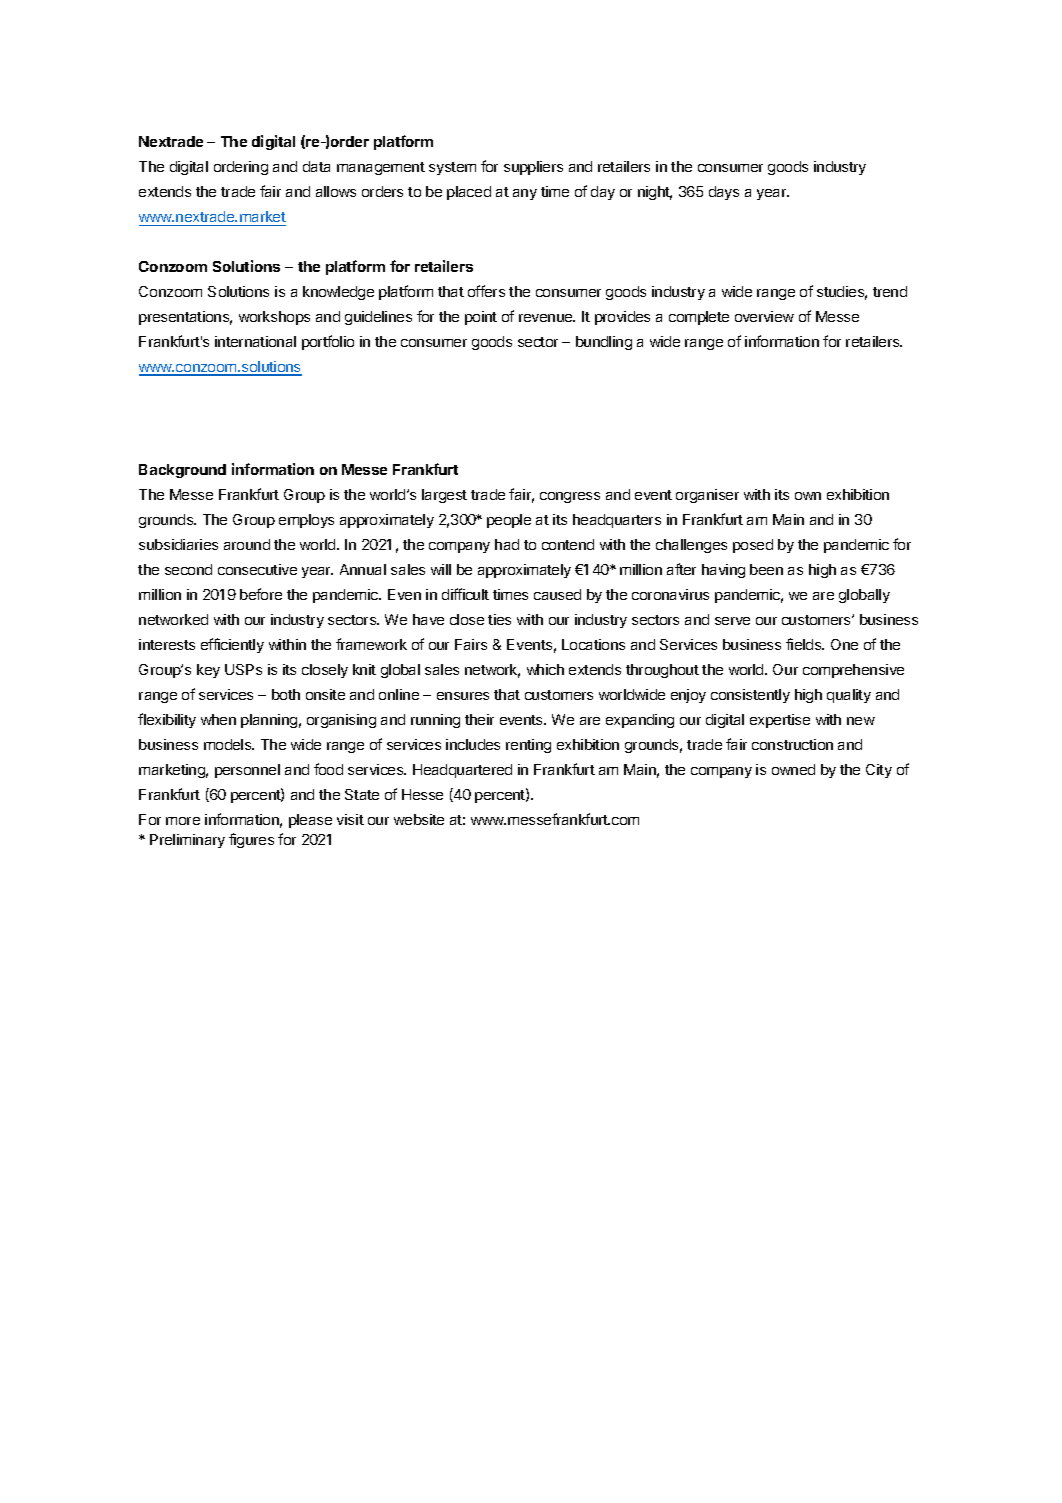  What do you see at coordinates (316, 166) in the page?
I see `data` at bounding box center [316, 166].
